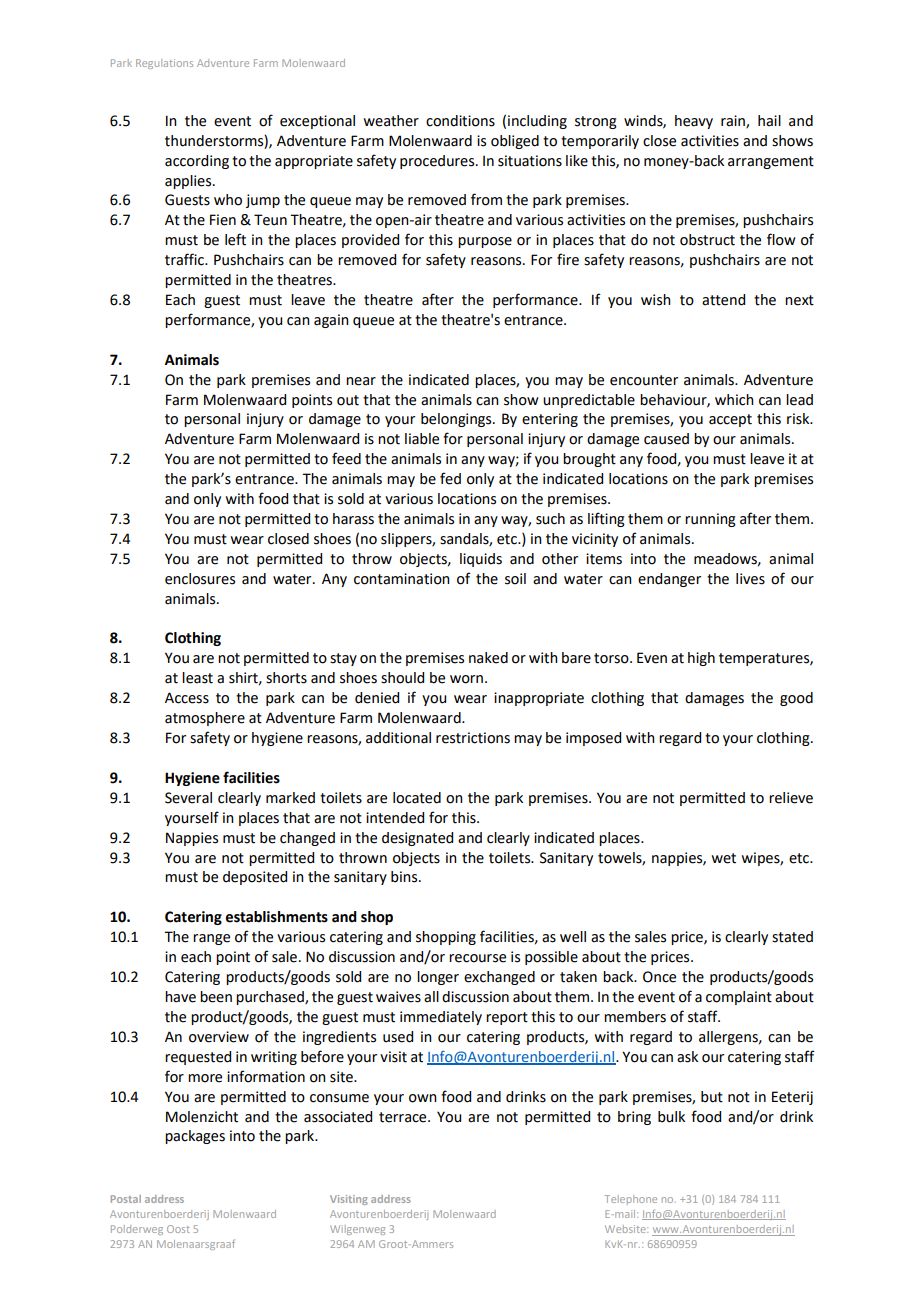  I want to click on bulk, so click(671, 1117).
